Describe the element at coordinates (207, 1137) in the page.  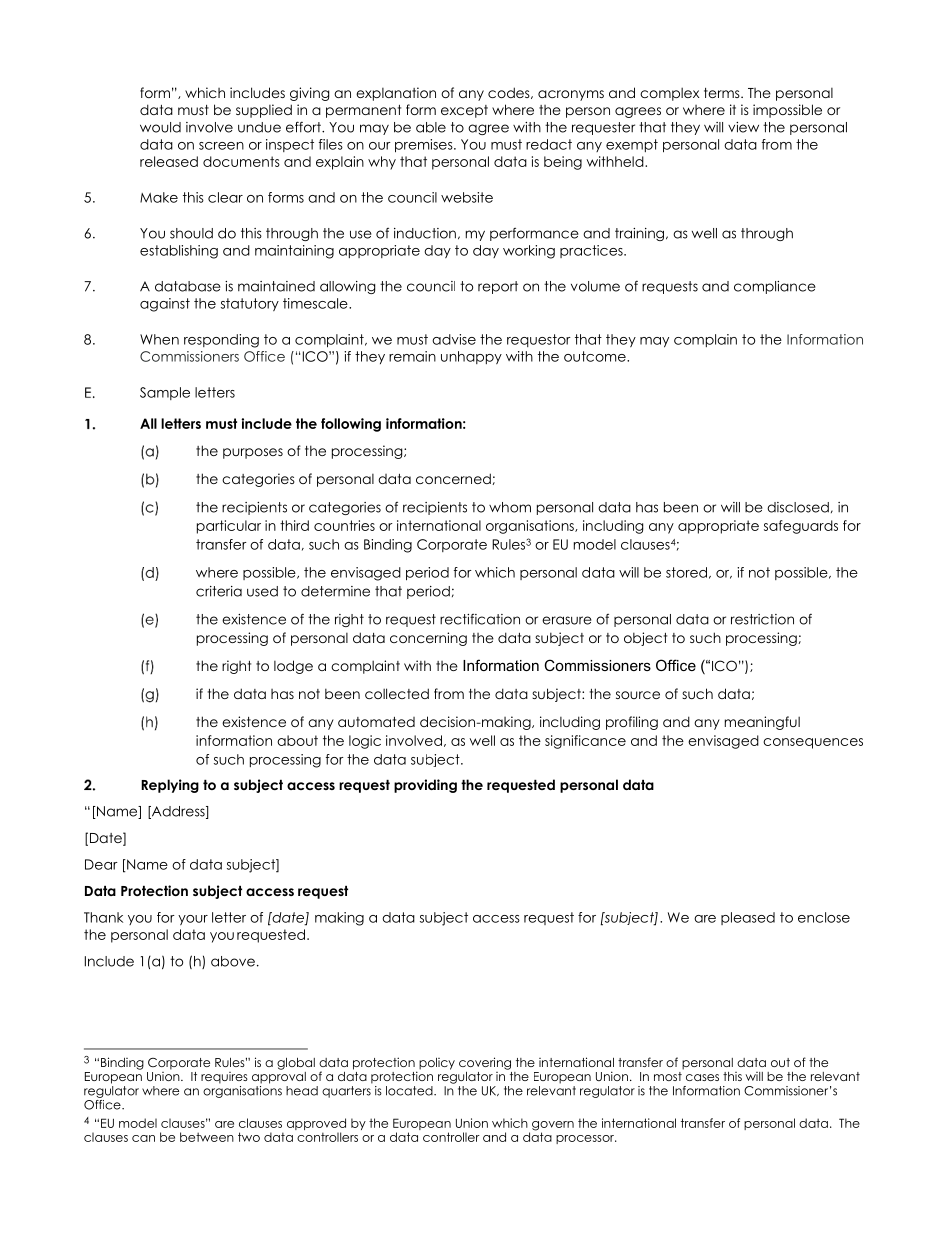
I see `between` at that location.
